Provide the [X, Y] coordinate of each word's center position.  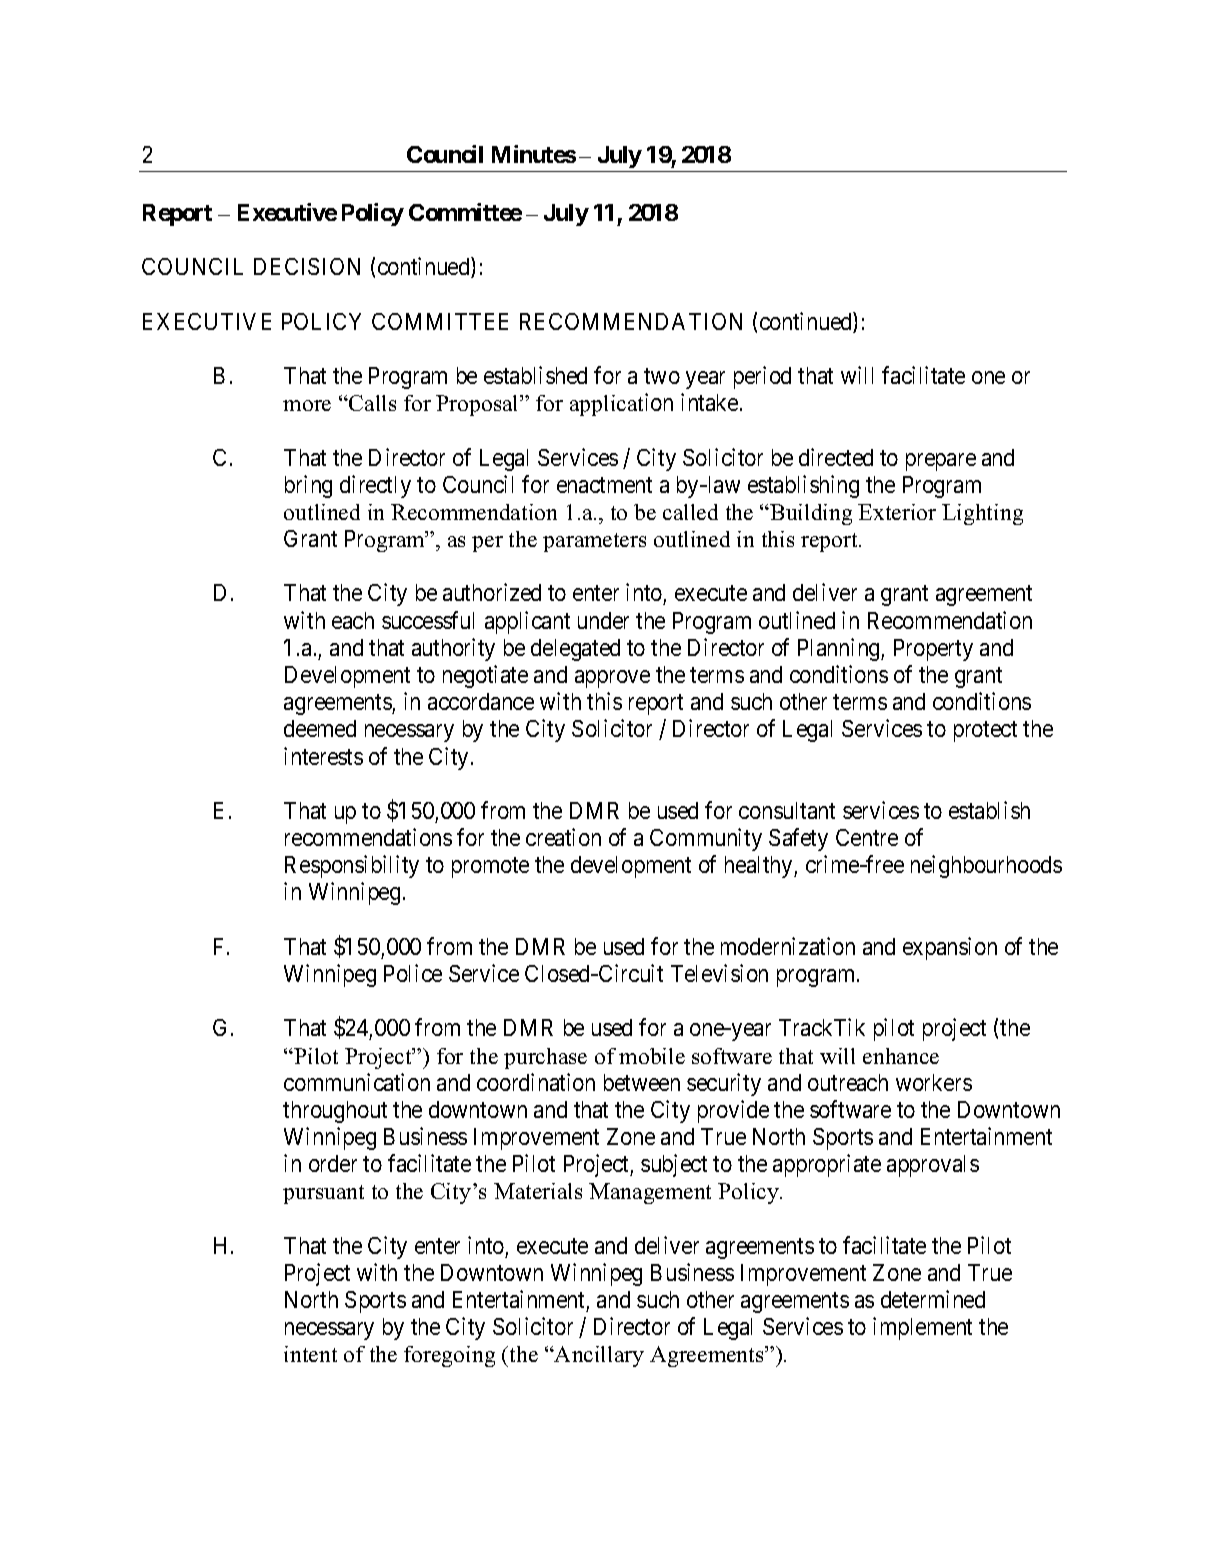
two [662, 376]
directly [375, 486]
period [762, 377]
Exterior [897, 512]
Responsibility [352, 866]
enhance [901, 1056]
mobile [652, 1056]
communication [357, 1082]
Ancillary [598, 1356]
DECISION [307, 266]
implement [922, 1328]
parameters [594, 542]
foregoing [449, 1356]
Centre [867, 837]
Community [706, 839]
